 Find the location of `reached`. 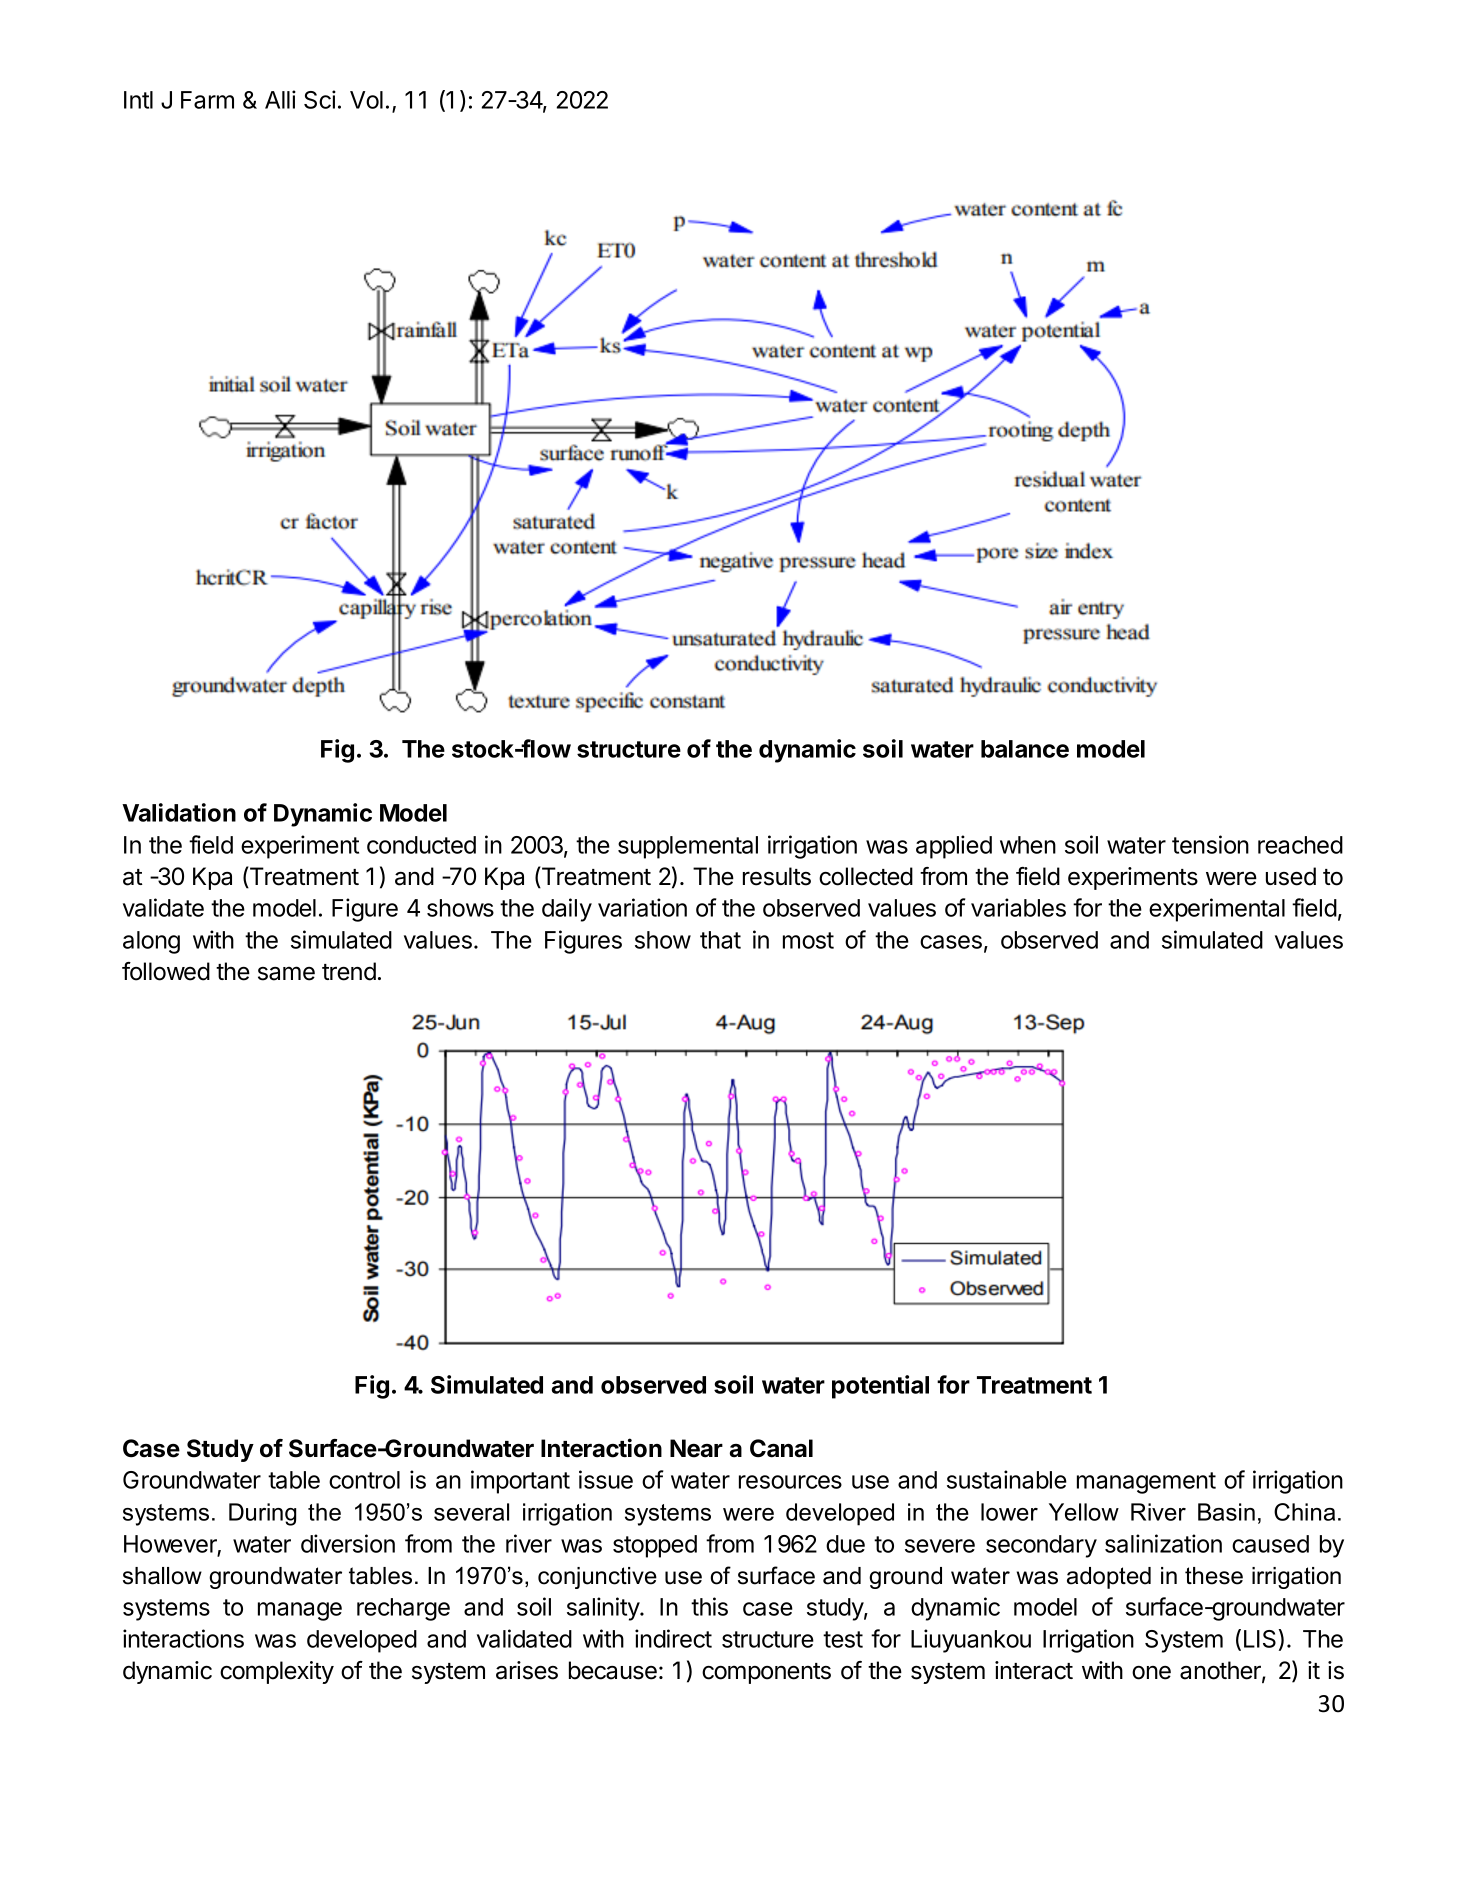

reached is located at coordinates (1300, 845).
